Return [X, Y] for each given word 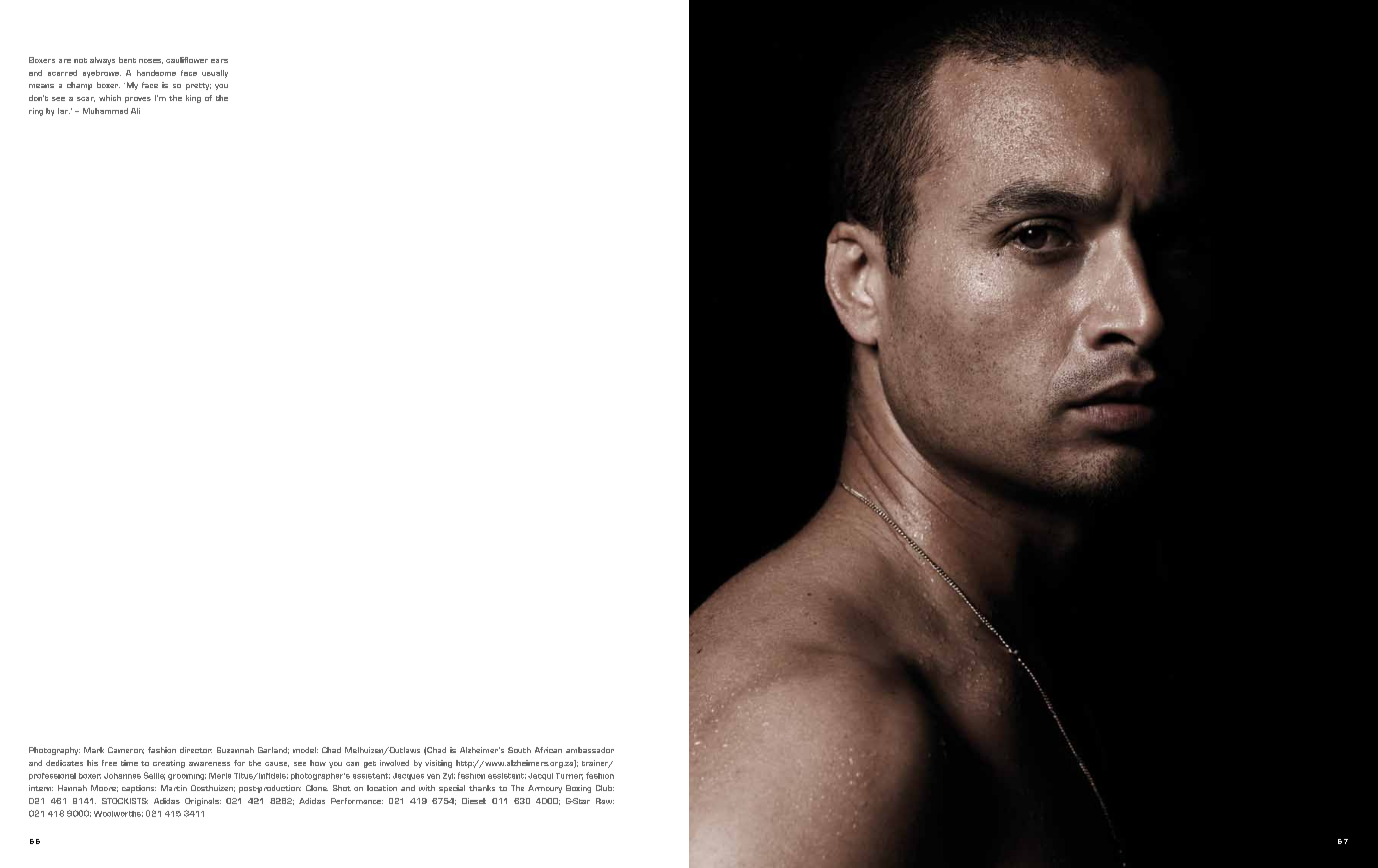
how [318, 763]
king [193, 99]
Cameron [126, 750]
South [519, 750]
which [110, 98]
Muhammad [105, 111]
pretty [198, 86]
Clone [317, 788]
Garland [273, 750]
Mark [94, 750]
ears [219, 61]
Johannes [122, 776]
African [548, 750]
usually [215, 74]
